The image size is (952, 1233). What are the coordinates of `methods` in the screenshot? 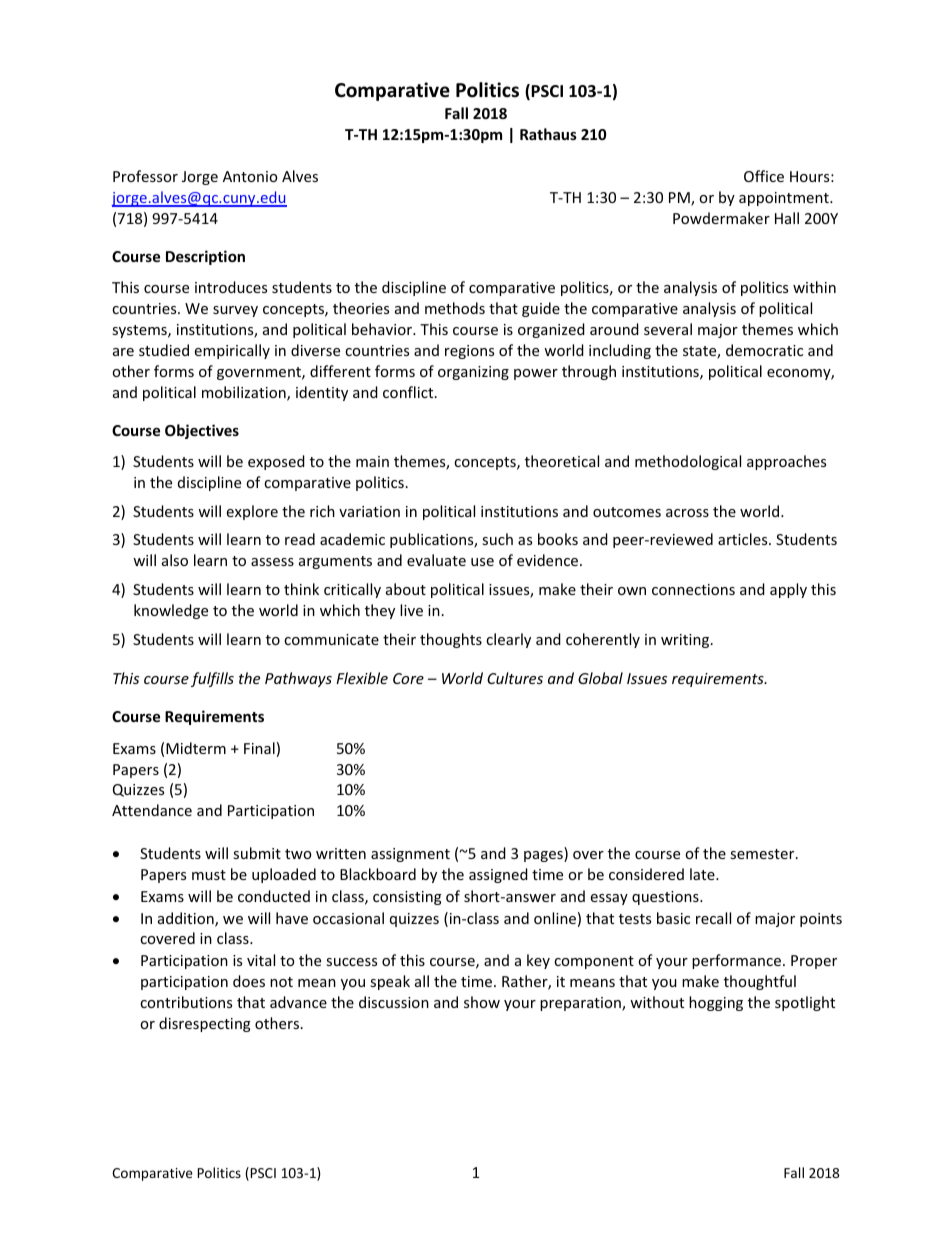 It's located at (455, 308).
